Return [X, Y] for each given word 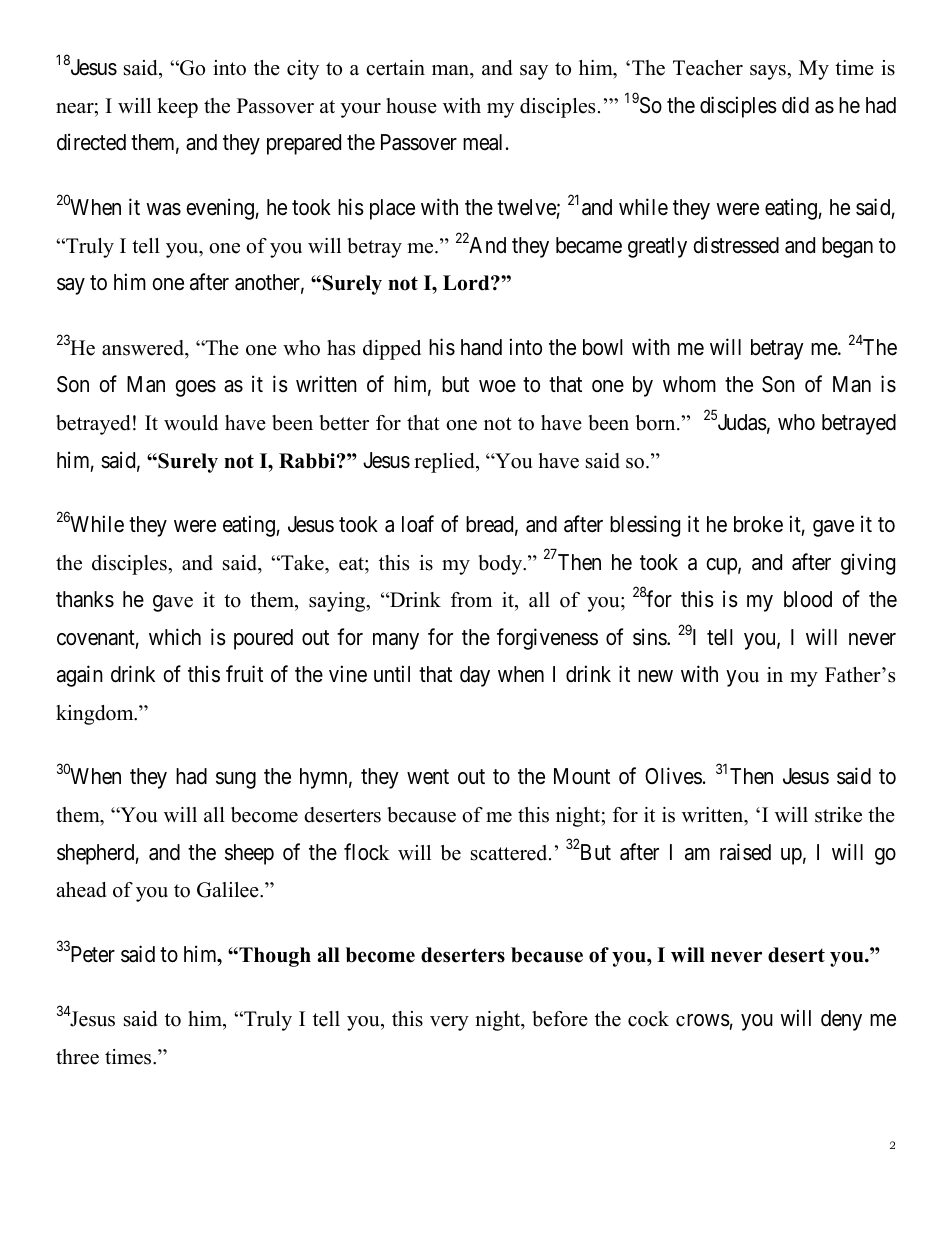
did [795, 105]
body [501, 565]
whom [689, 384]
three [77, 1057]
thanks [85, 599]
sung [236, 780]
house [411, 106]
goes [196, 388]
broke [758, 524]
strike [838, 815]
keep [177, 108]
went [428, 777]
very [449, 1023]
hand [481, 347]
